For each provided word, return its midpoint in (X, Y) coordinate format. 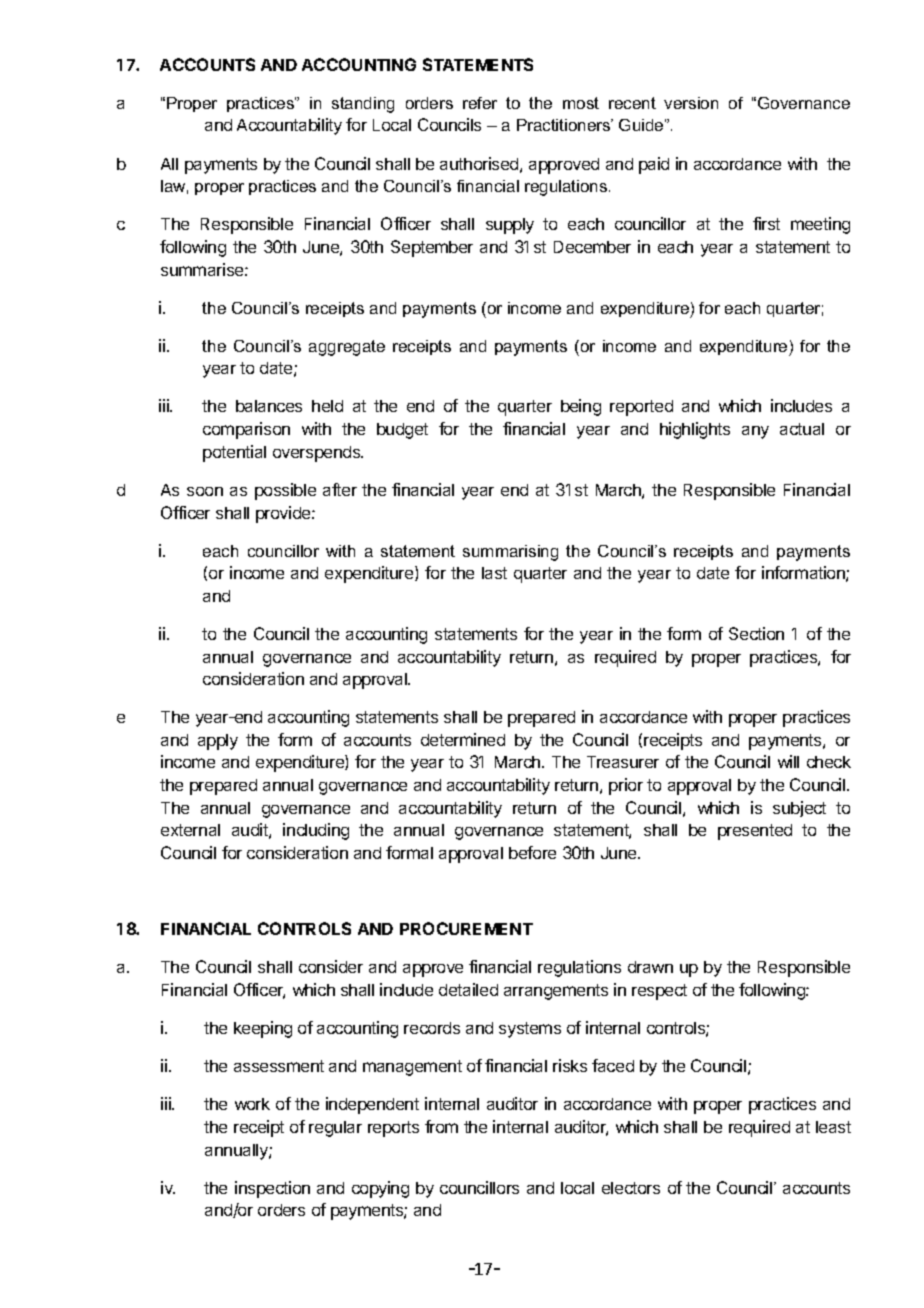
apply (218, 742)
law (174, 187)
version (691, 103)
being (581, 407)
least (833, 1127)
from (441, 1126)
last (494, 573)
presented (755, 832)
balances (269, 406)
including (316, 831)
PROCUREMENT (466, 928)
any (755, 432)
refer (480, 103)
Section (756, 633)
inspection (272, 1189)
